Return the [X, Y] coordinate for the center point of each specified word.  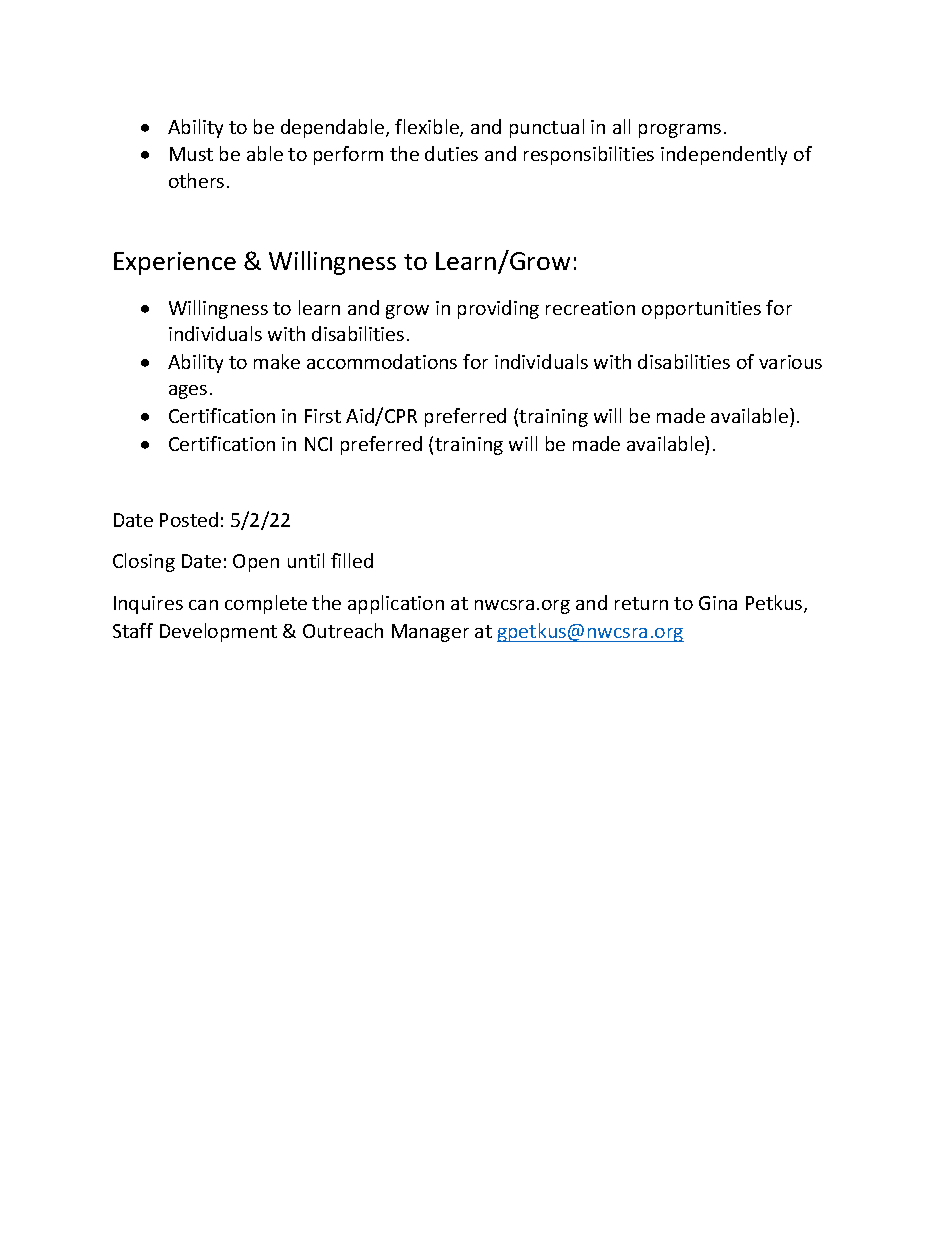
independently [724, 155]
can [203, 605]
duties [451, 153]
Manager [430, 633]
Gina [718, 603]
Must [191, 154]
